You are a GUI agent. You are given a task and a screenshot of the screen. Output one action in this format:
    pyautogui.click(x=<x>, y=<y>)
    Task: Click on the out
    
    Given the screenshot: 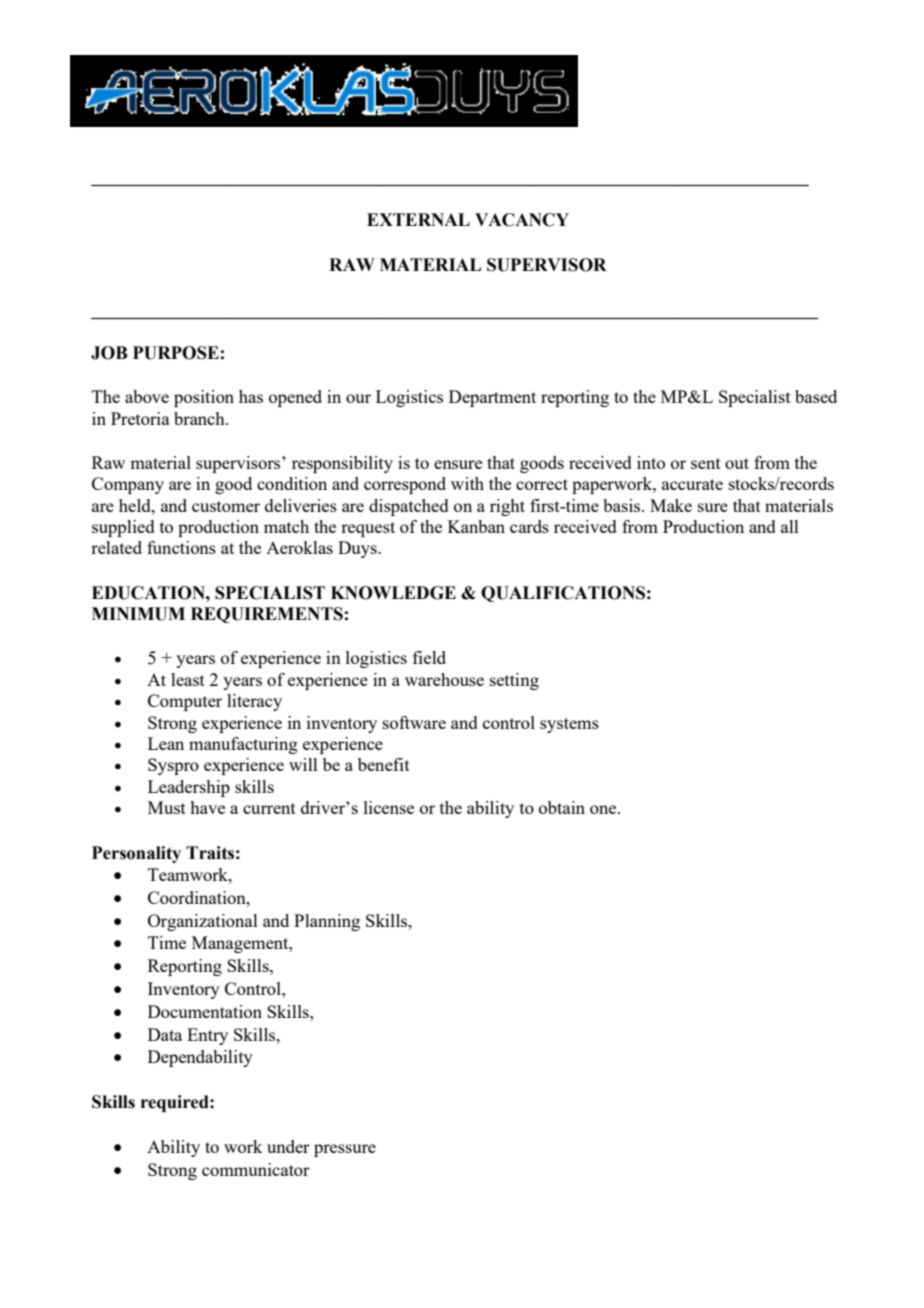 What is the action you would take?
    pyautogui.click(x=737, y=463)
